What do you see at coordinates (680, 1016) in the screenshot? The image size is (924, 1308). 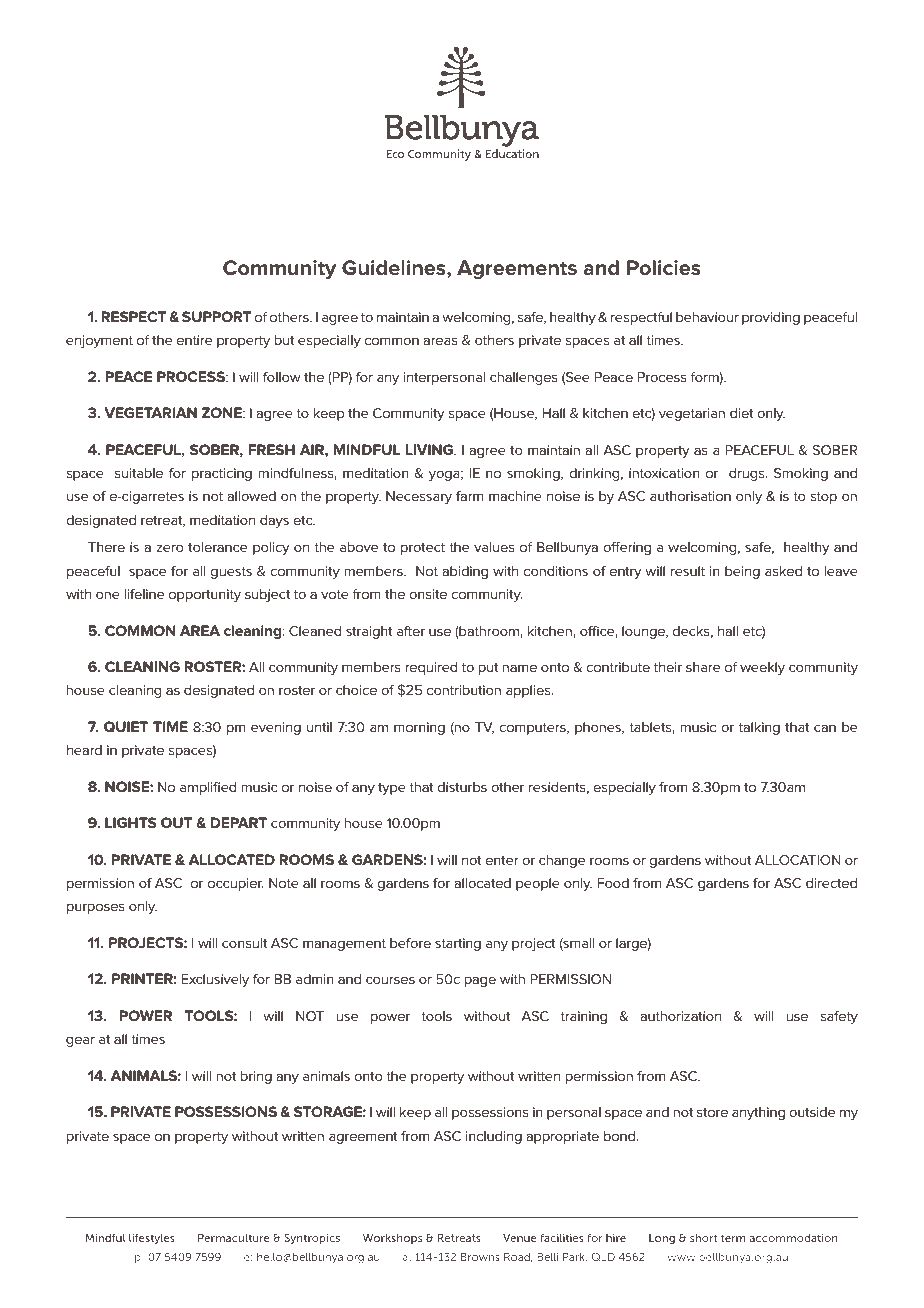 I see `authorization` at bounding box center [680, 1016].
